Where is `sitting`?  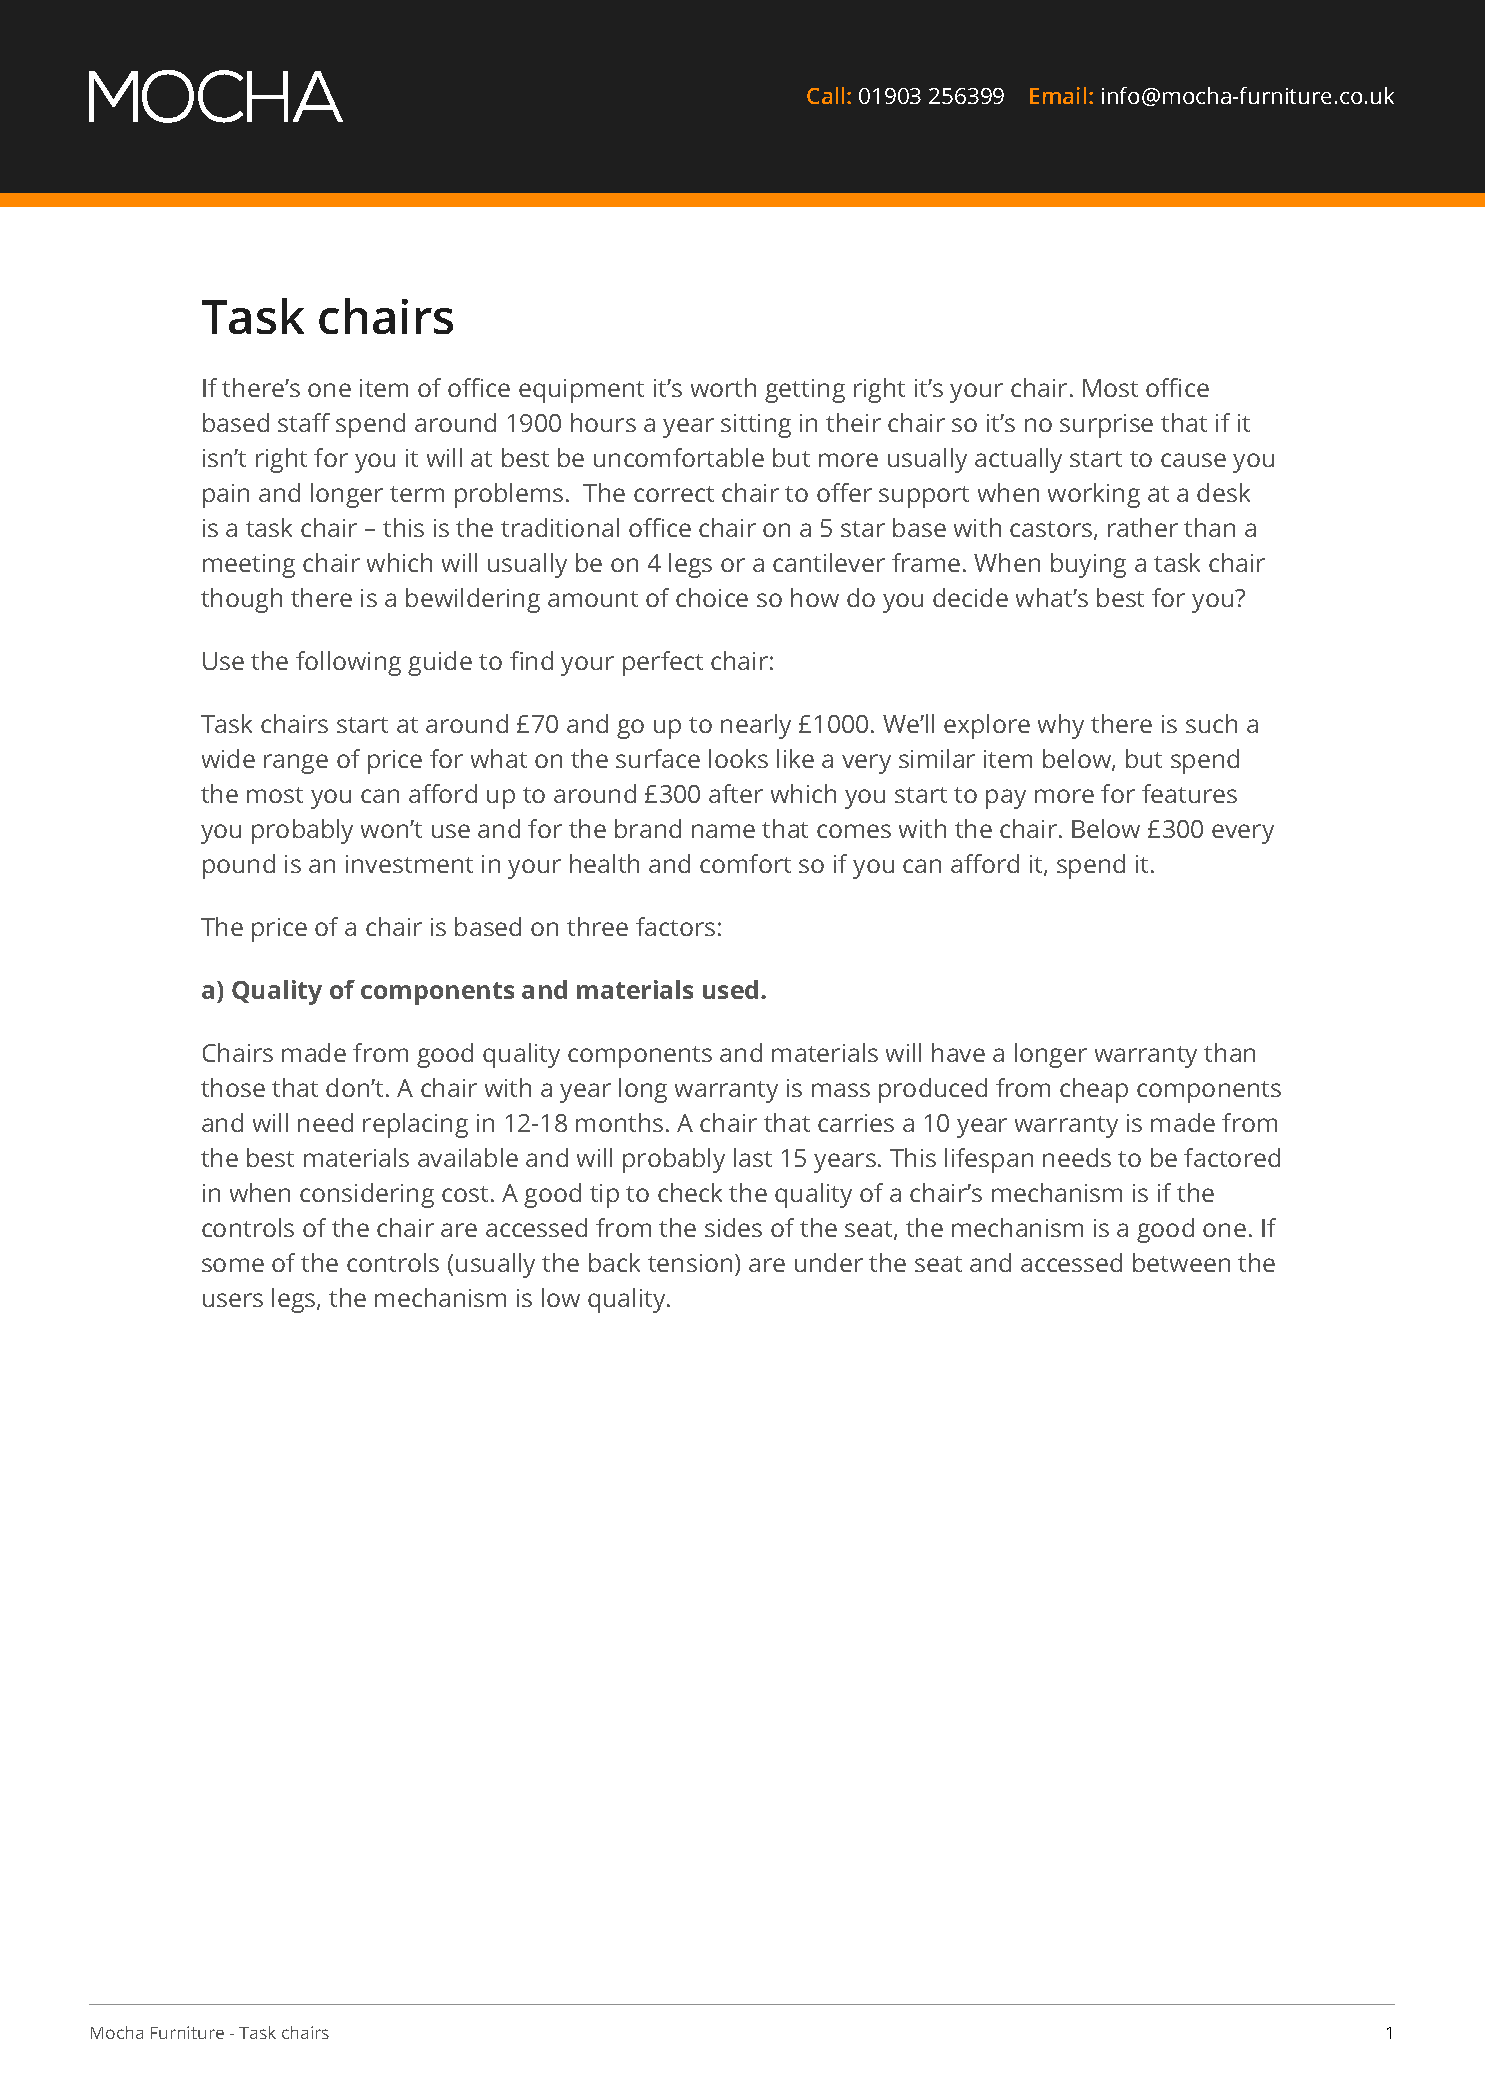 sitting is located at coordinates (756, 426).
